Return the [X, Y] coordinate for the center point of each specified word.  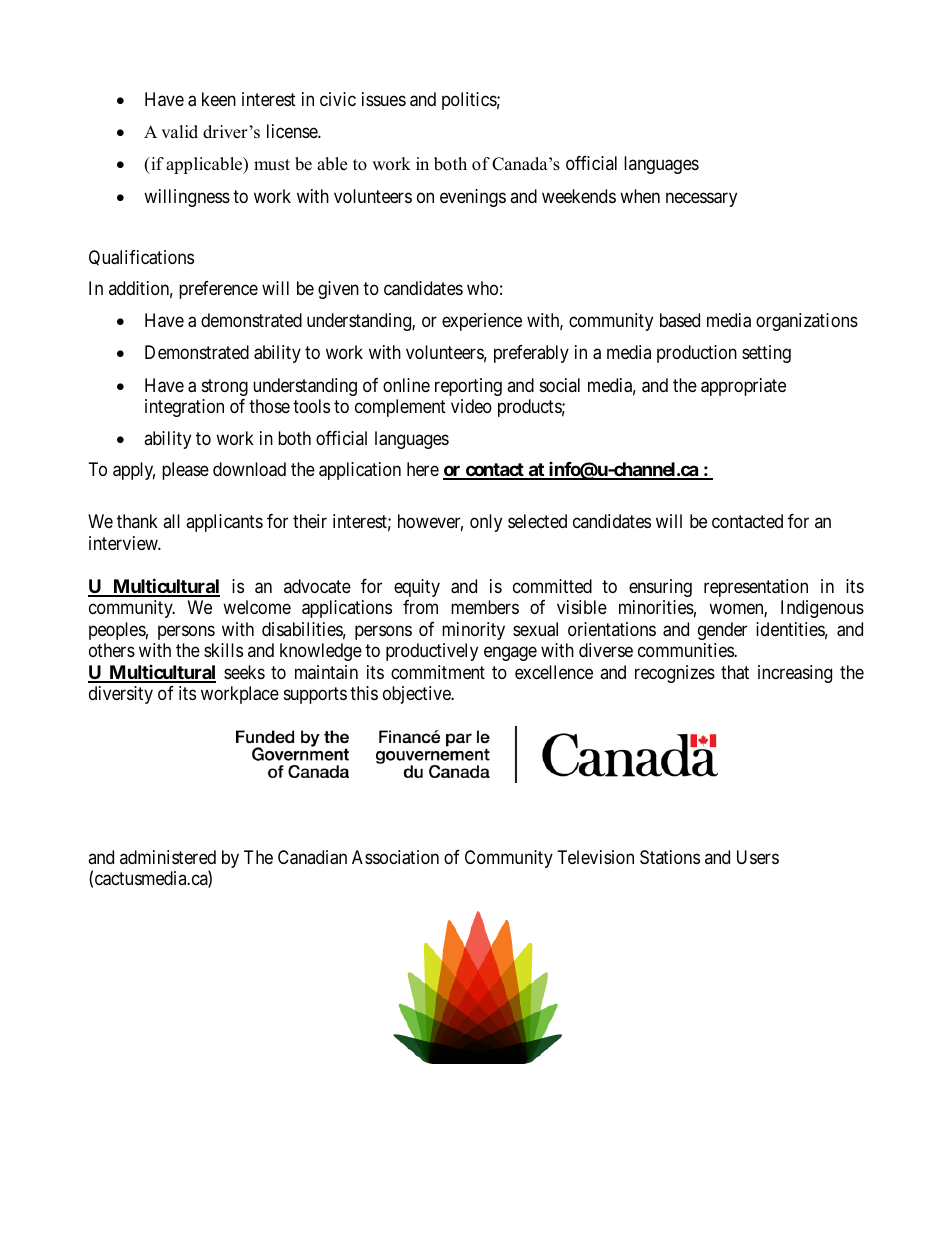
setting [766, 354]
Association [395, 857]
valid [179, 132]
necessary [701, 199]
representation [756, 588]
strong [225, 387]
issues [384, 99]
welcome [257, 607]
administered [168, 857]
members [485, 607]
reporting [468, 387]
